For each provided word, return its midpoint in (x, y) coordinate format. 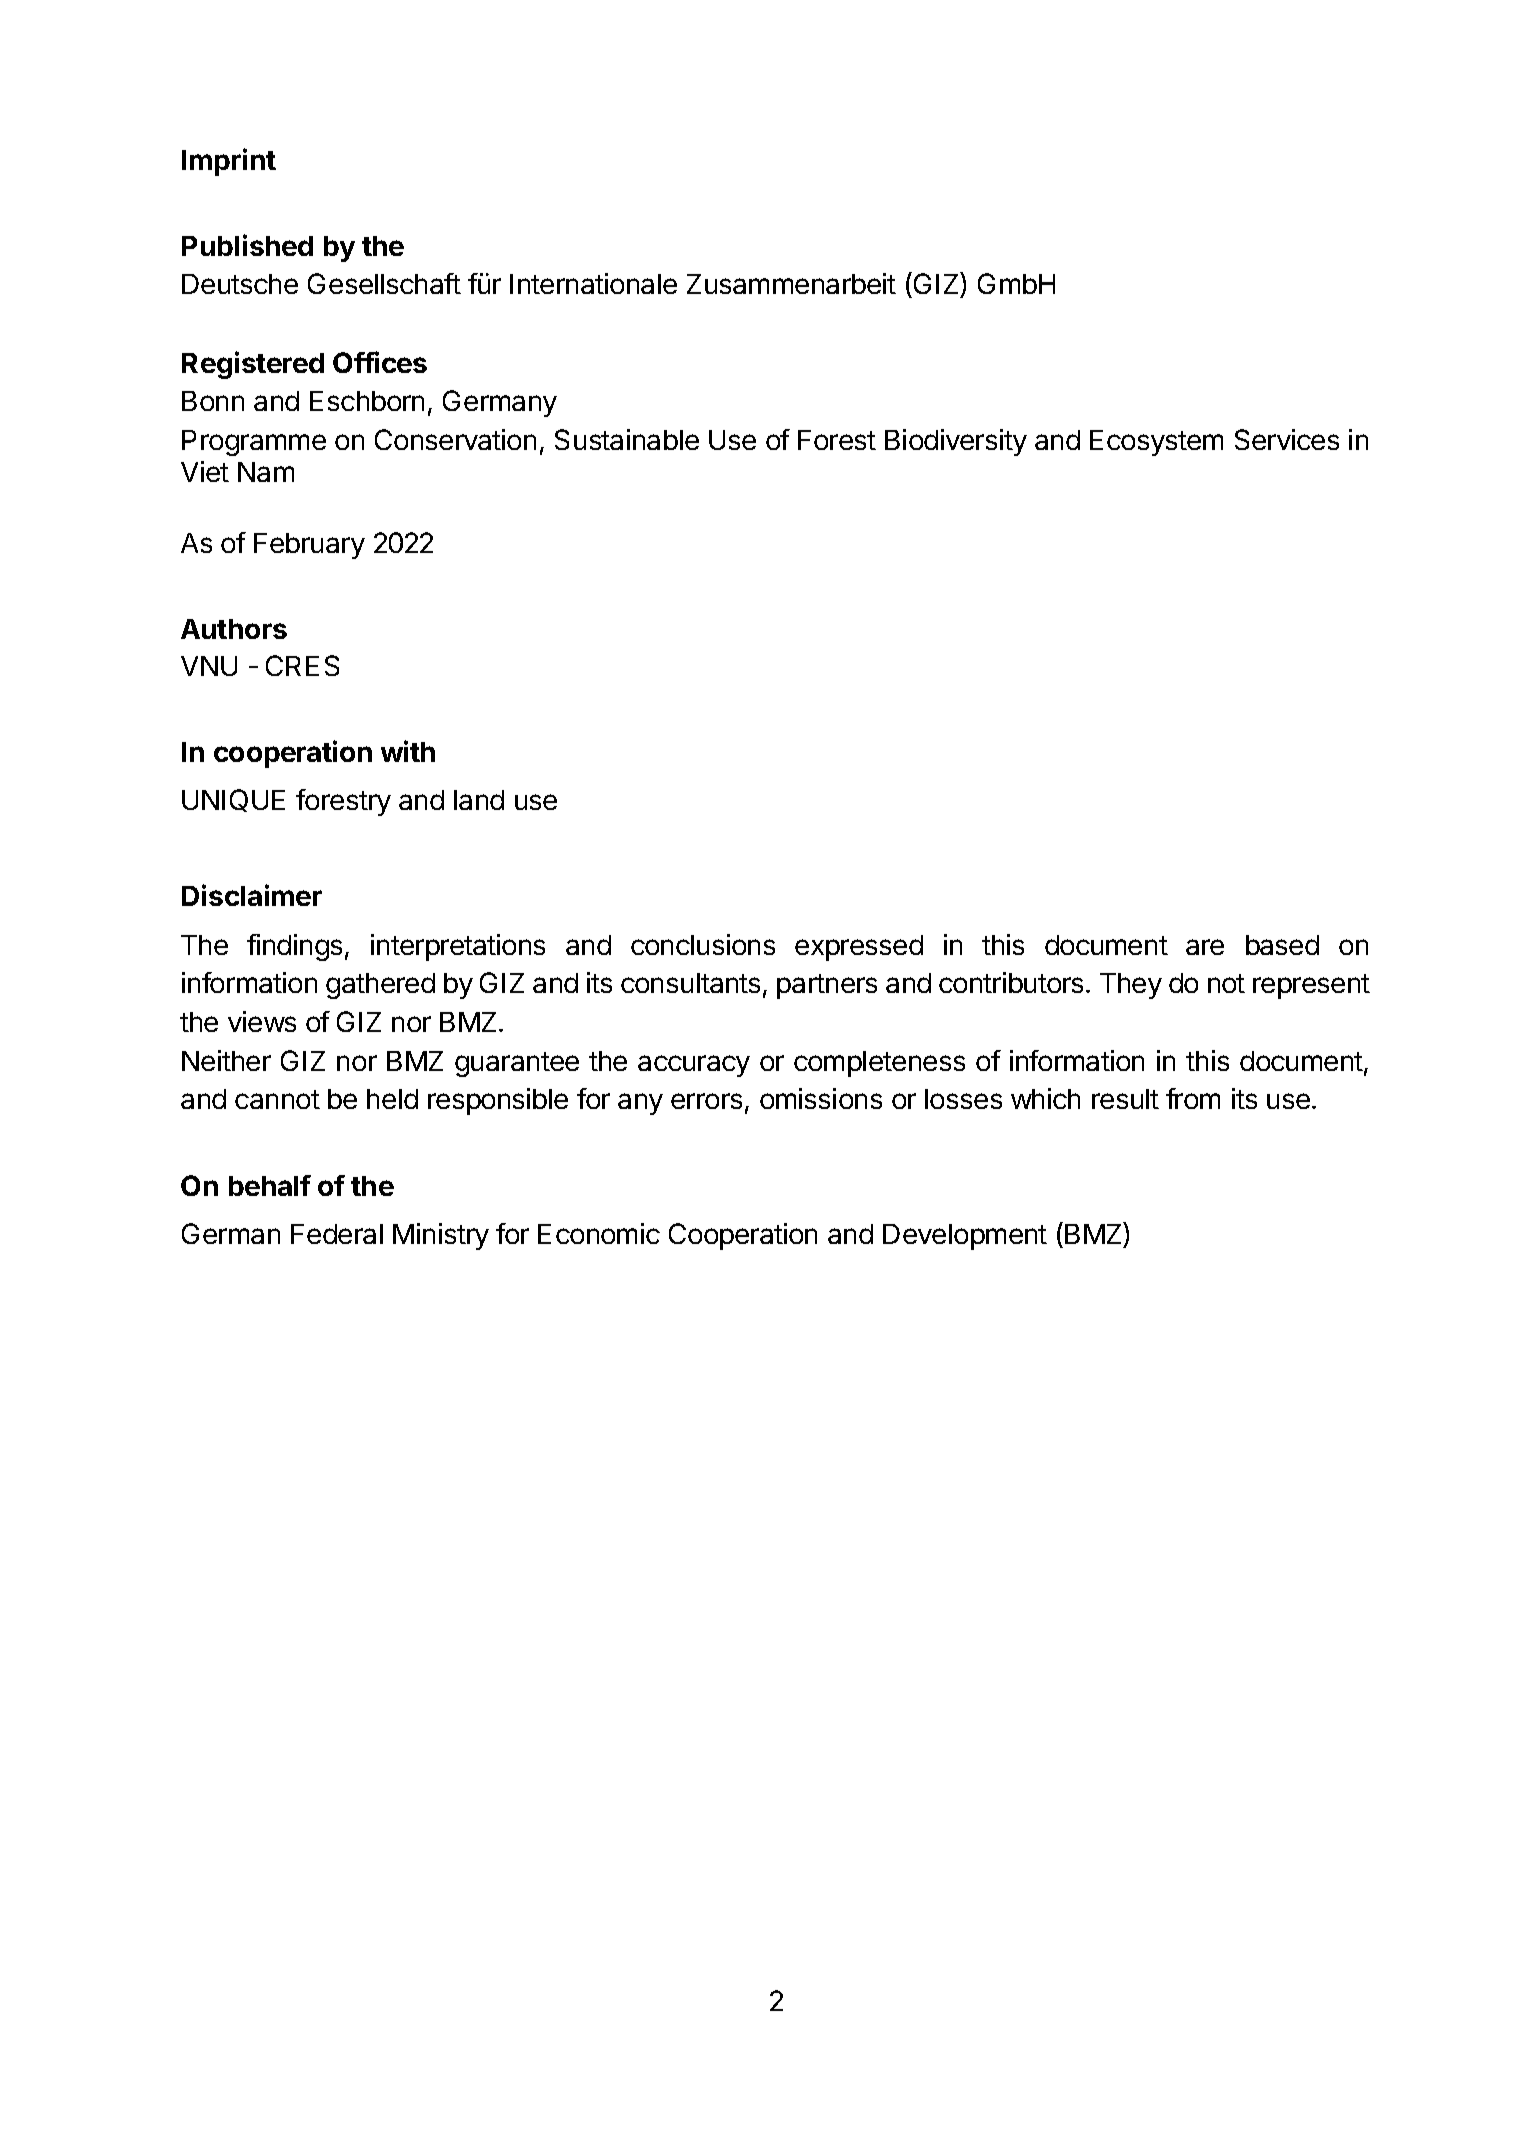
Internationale (593, 283)
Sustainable (627, 439)
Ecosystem (1156, 443)
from (1193, 1098)
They (1131, 986)
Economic (599, 1233)
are (1205, 947)
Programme (254, 443)
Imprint (229, 162)
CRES (302, 665)
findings (294, 947)
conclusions (703, 944)
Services (1287, 439)
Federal (337, 1234)
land (479, 800)
